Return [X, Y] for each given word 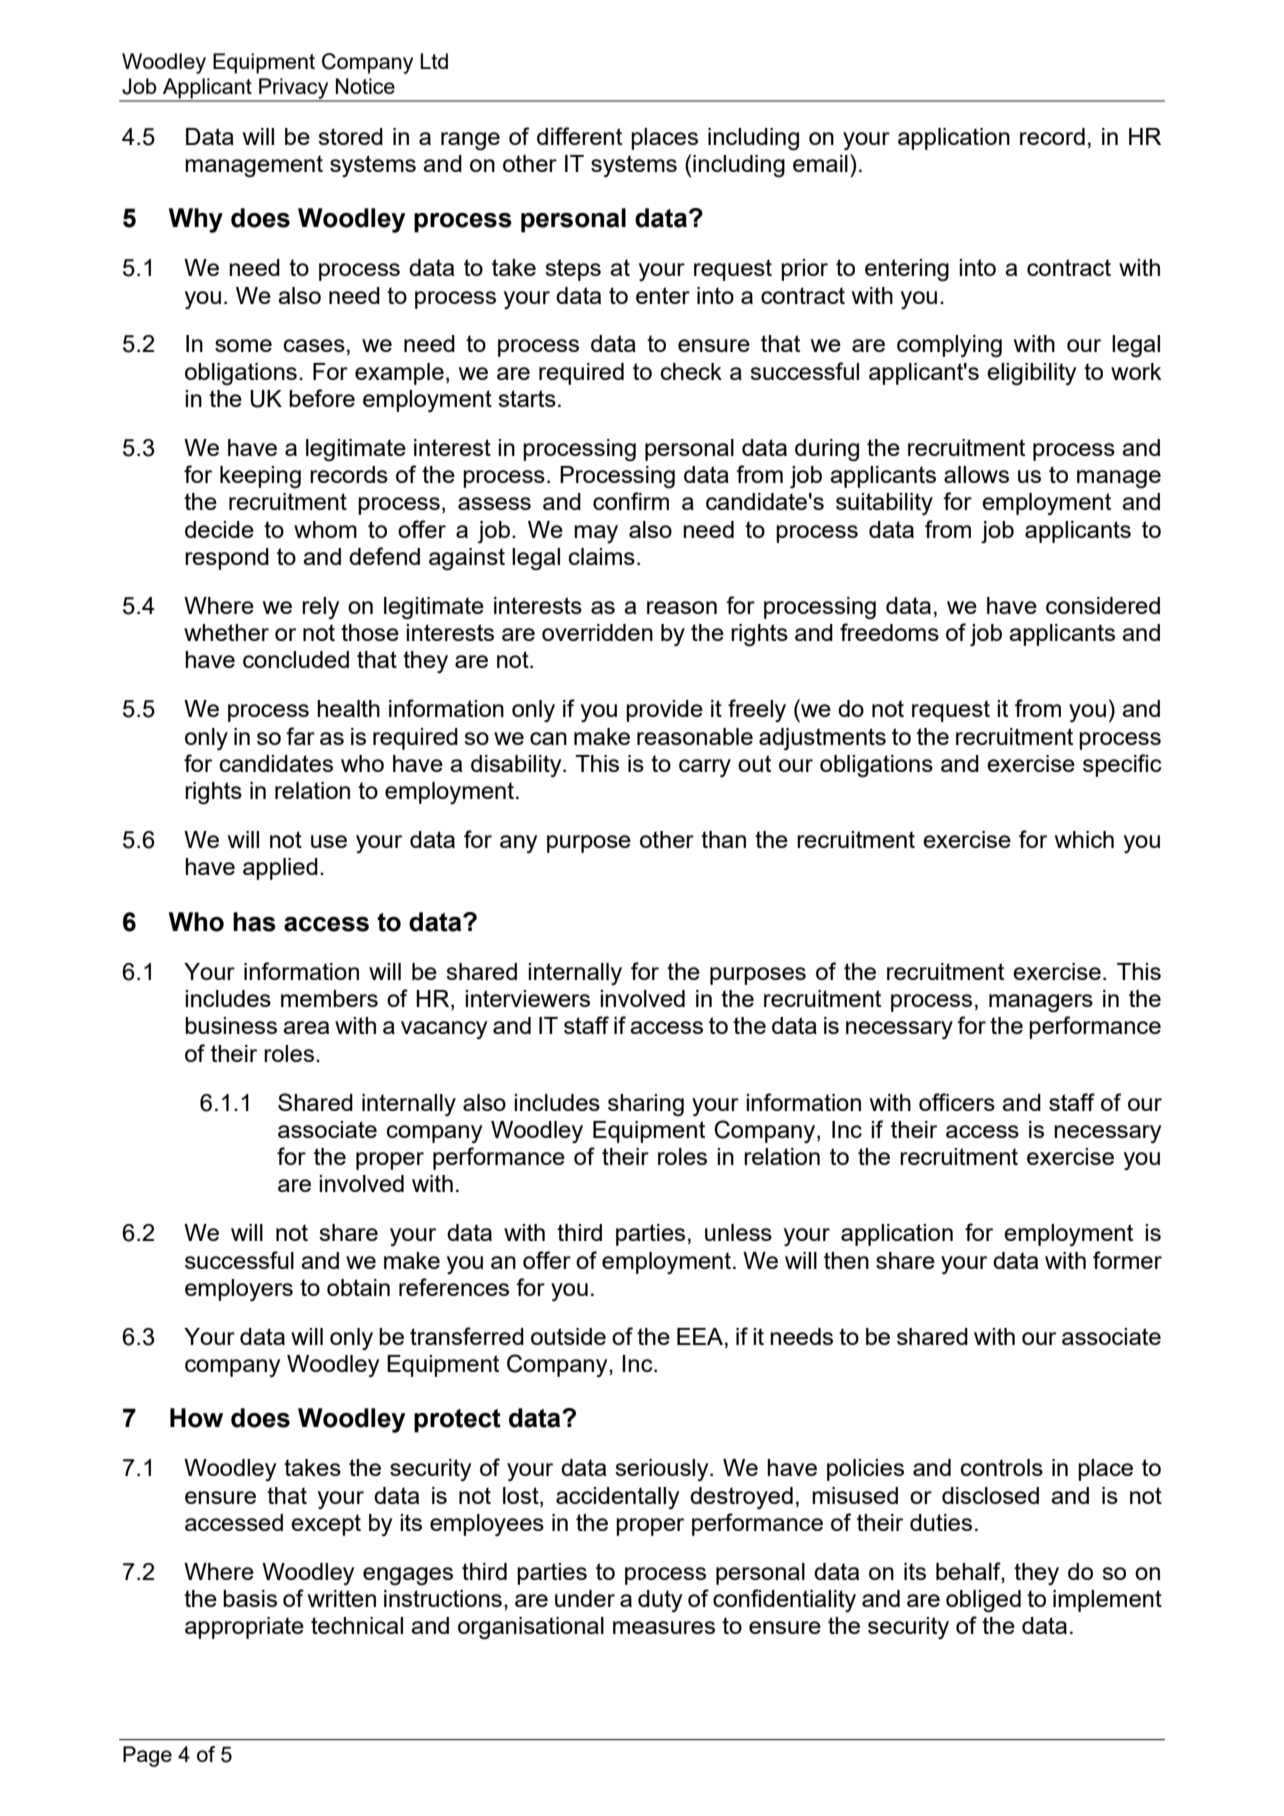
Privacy [294, 89]
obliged [983, 1601]
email [820, 163]
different [579, 136]
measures [664, 1627]
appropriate [244, 1628]
